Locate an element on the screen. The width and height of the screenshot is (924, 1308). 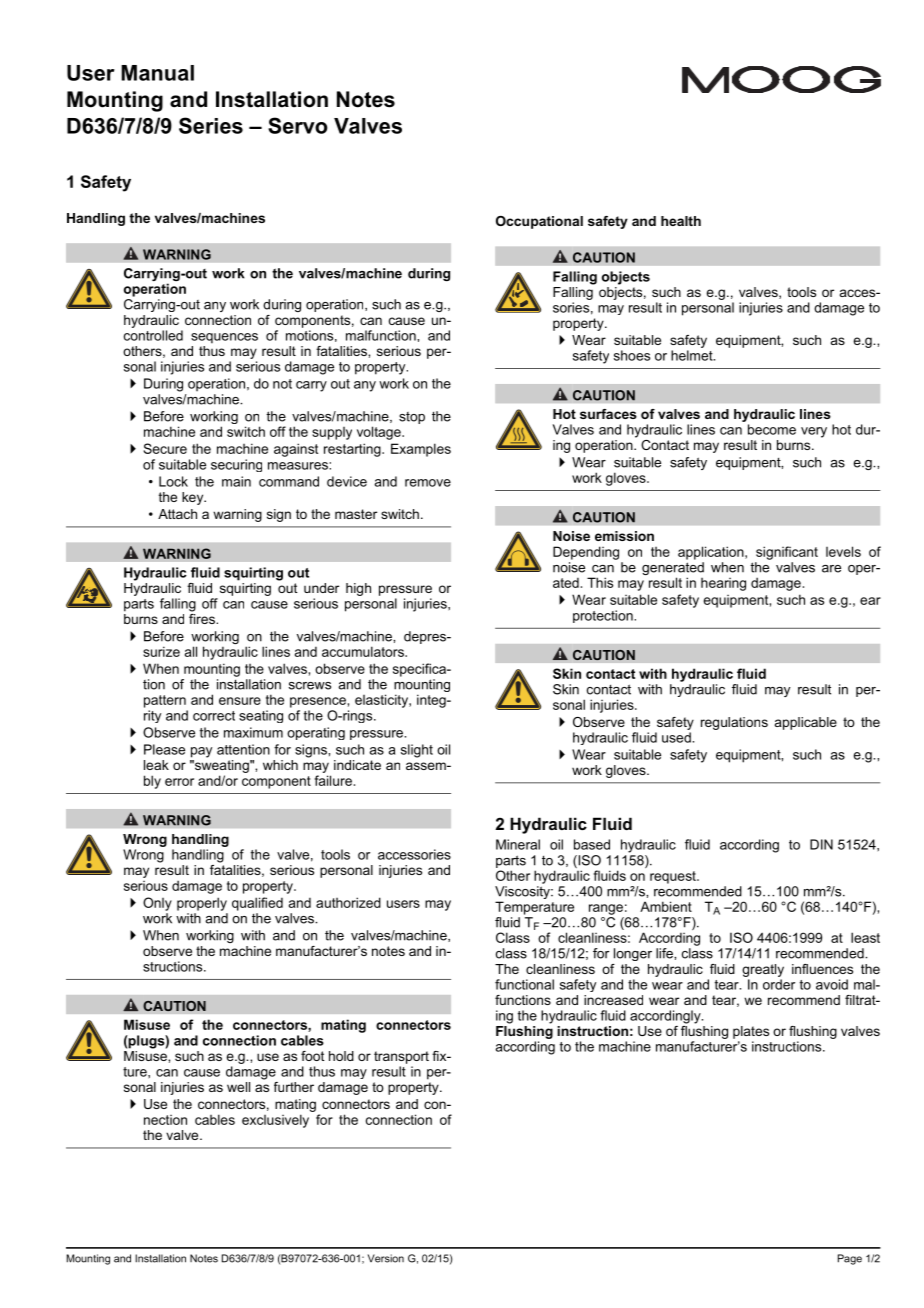
order is located at coordinates (779, 984).
